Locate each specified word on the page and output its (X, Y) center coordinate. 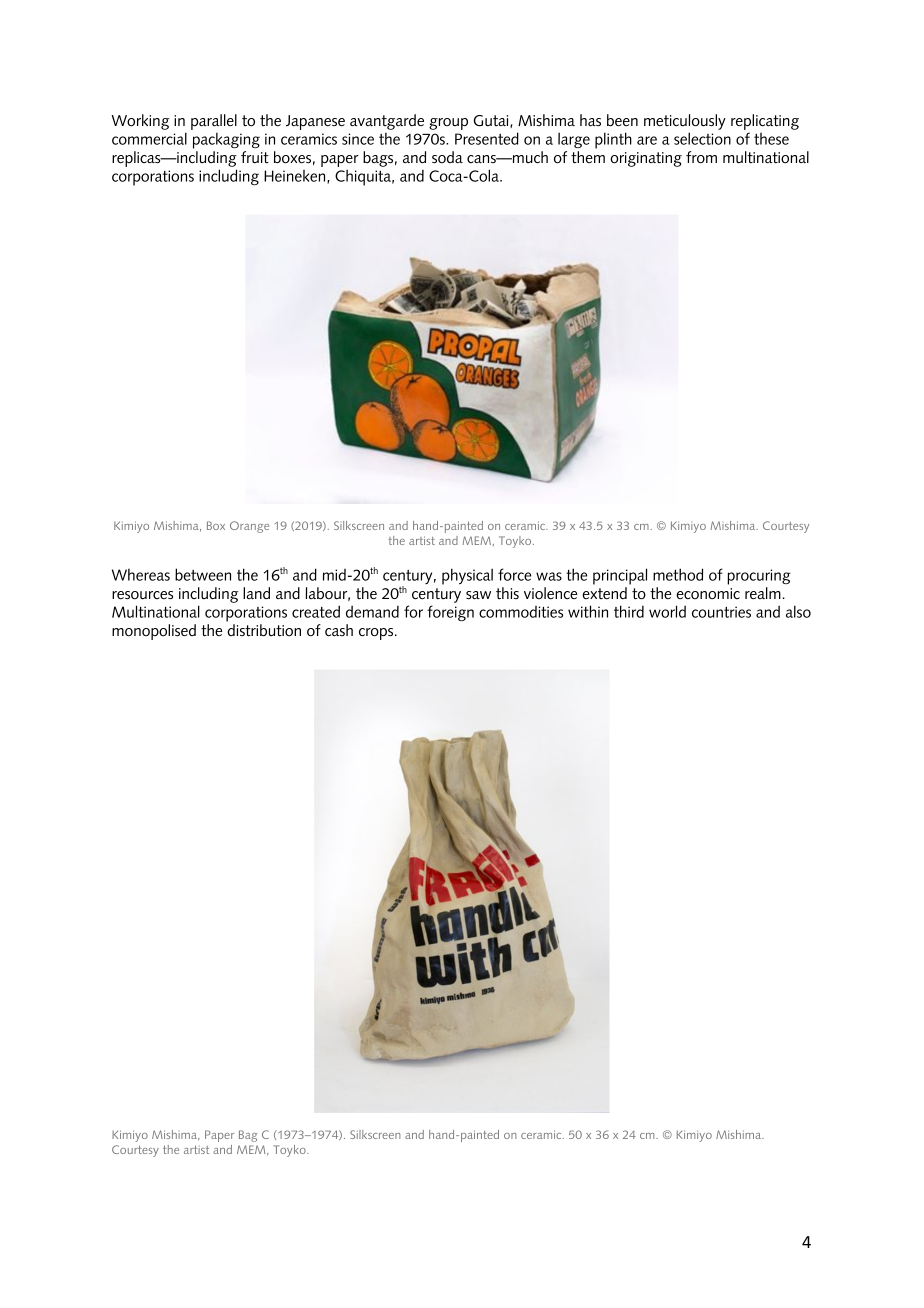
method (678, 574)
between (203, 574)
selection (702, 138)
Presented (487, 138)
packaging (226, 141)
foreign (450, 613)
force (514, 574)
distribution (264, 630)
